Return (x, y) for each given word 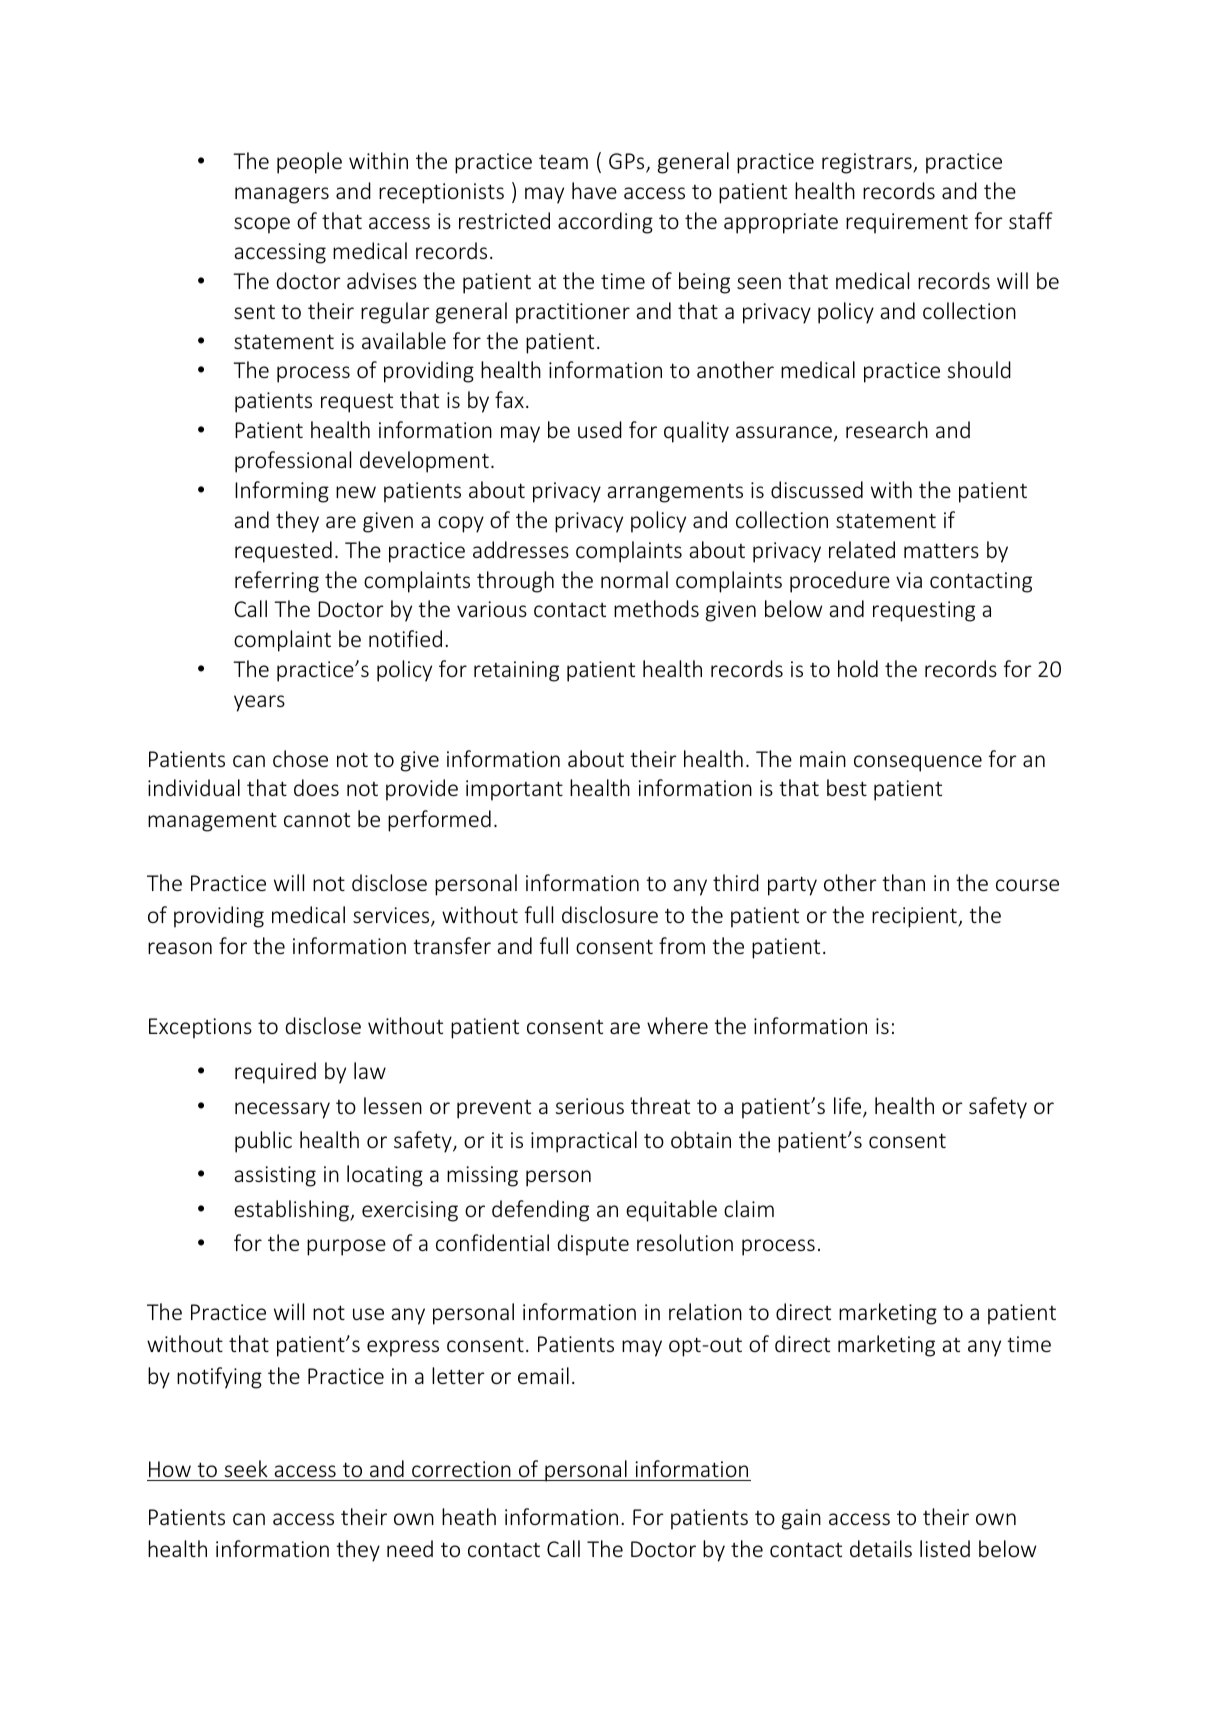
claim (749, 1208)
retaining (516, 671)
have (594, 190)
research (887, 429)
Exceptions (200, 1028)
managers (282, 195)
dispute (593, 1245)
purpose (346, 1247)
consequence (918, 763)
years (259, 703)
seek (246, 1468)
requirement (907, 223)
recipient (915, 917)
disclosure (610, 914)
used (600, 429)
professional (293, 462)
